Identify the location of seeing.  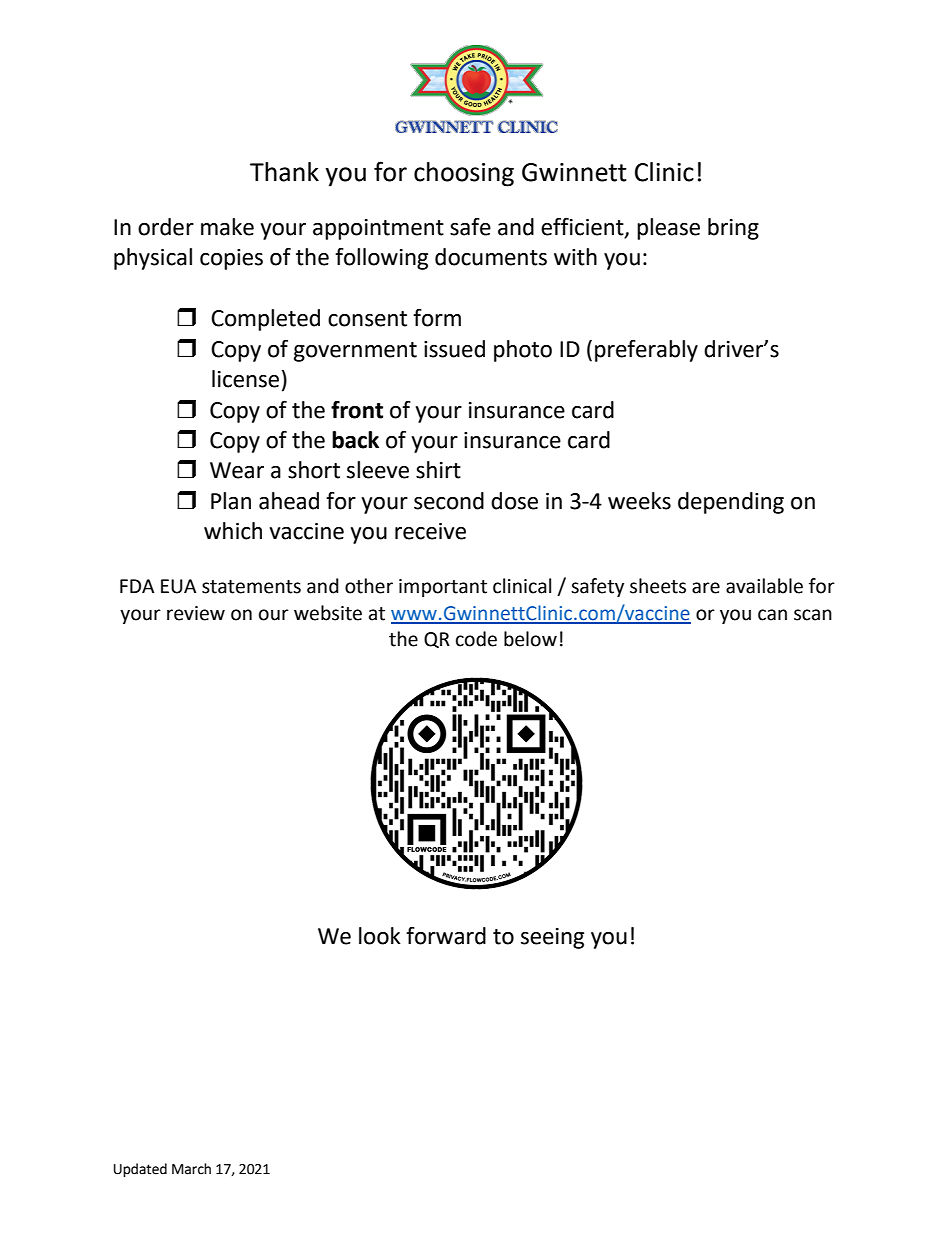
(552, 938).
